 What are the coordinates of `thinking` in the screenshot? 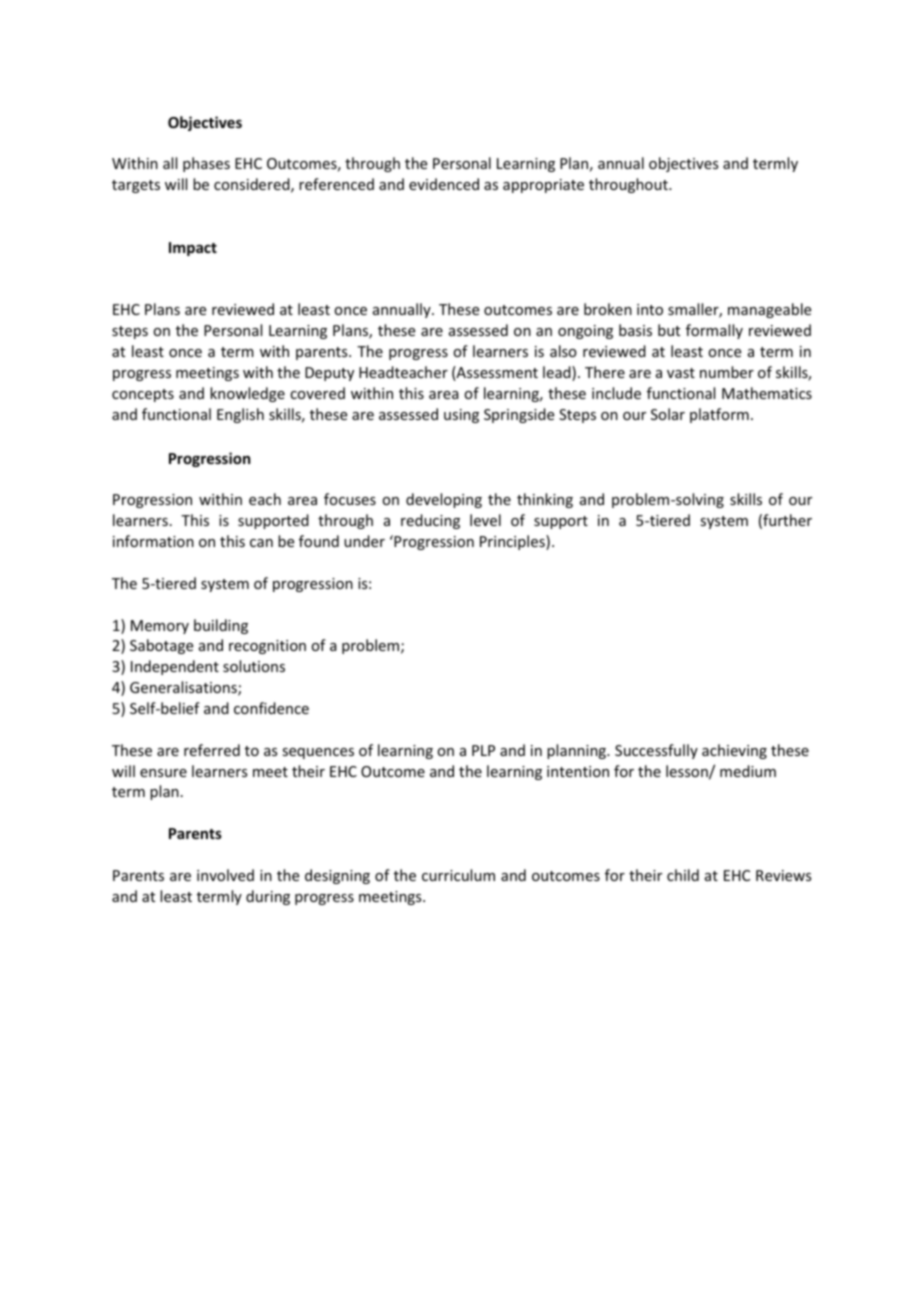 It's located at (545, 500).
